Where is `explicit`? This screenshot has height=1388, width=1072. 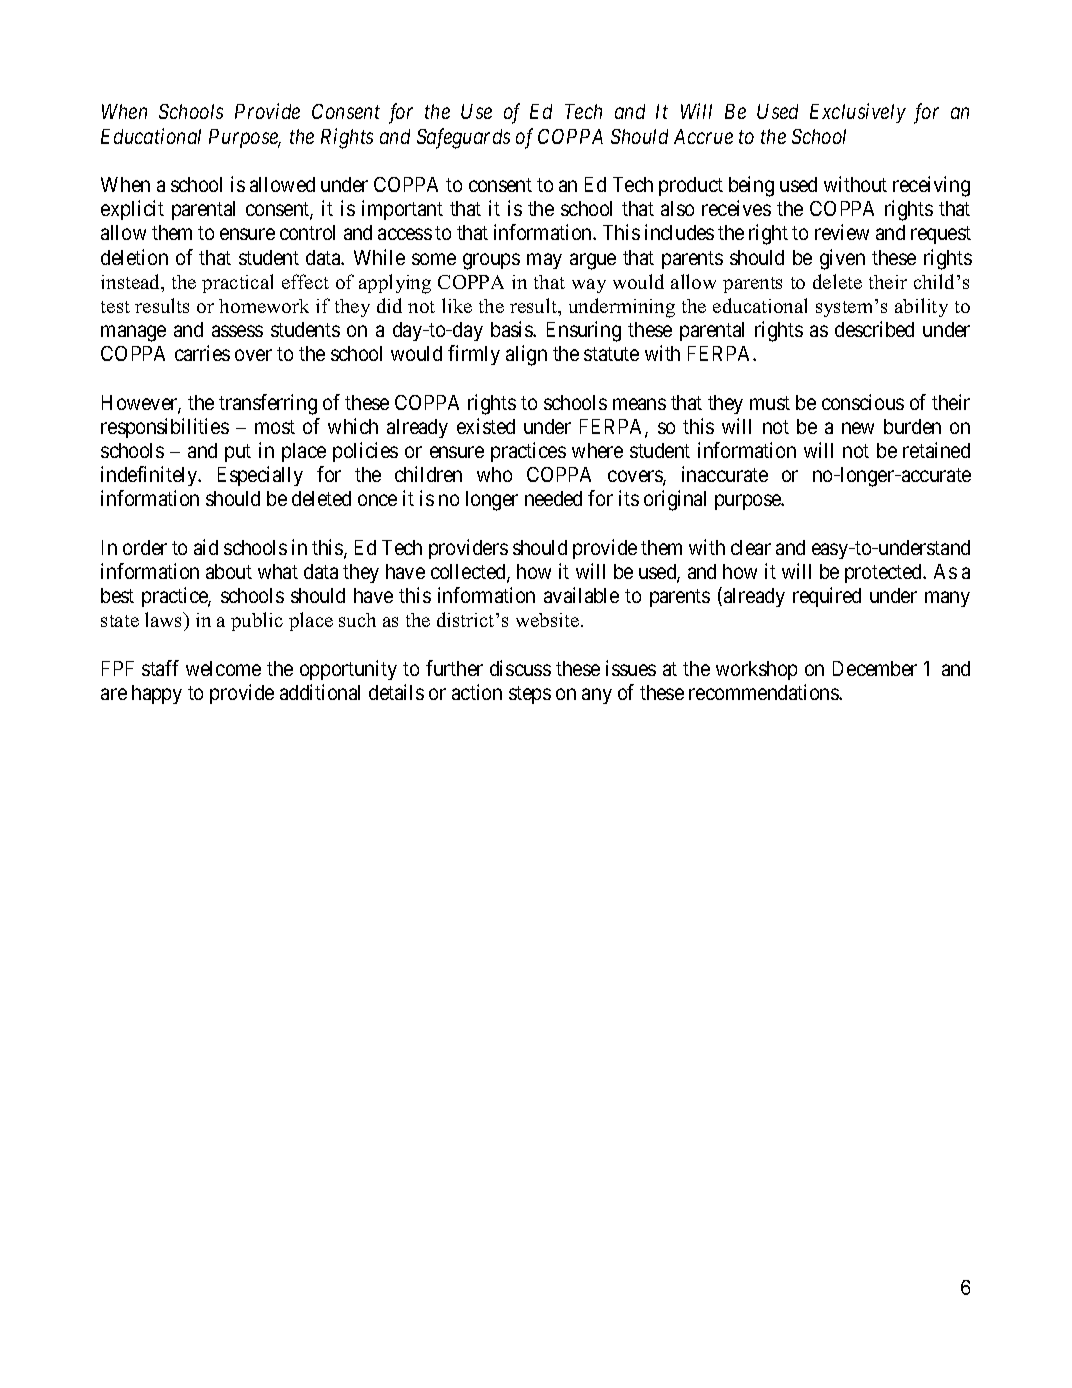
explicit is located at coordinates (132, 210).
